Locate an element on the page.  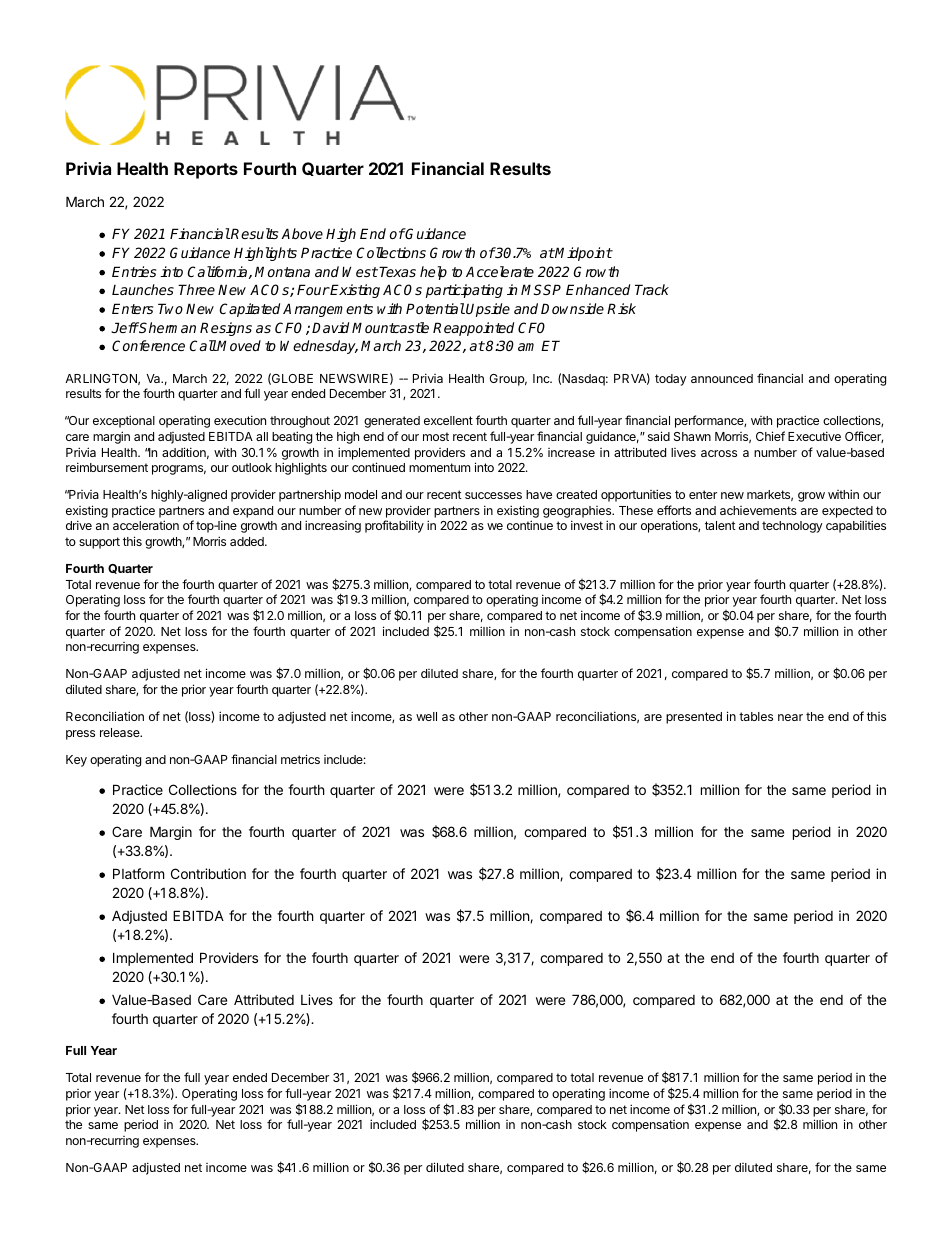
achievements is located at coordinates (758, 510).
